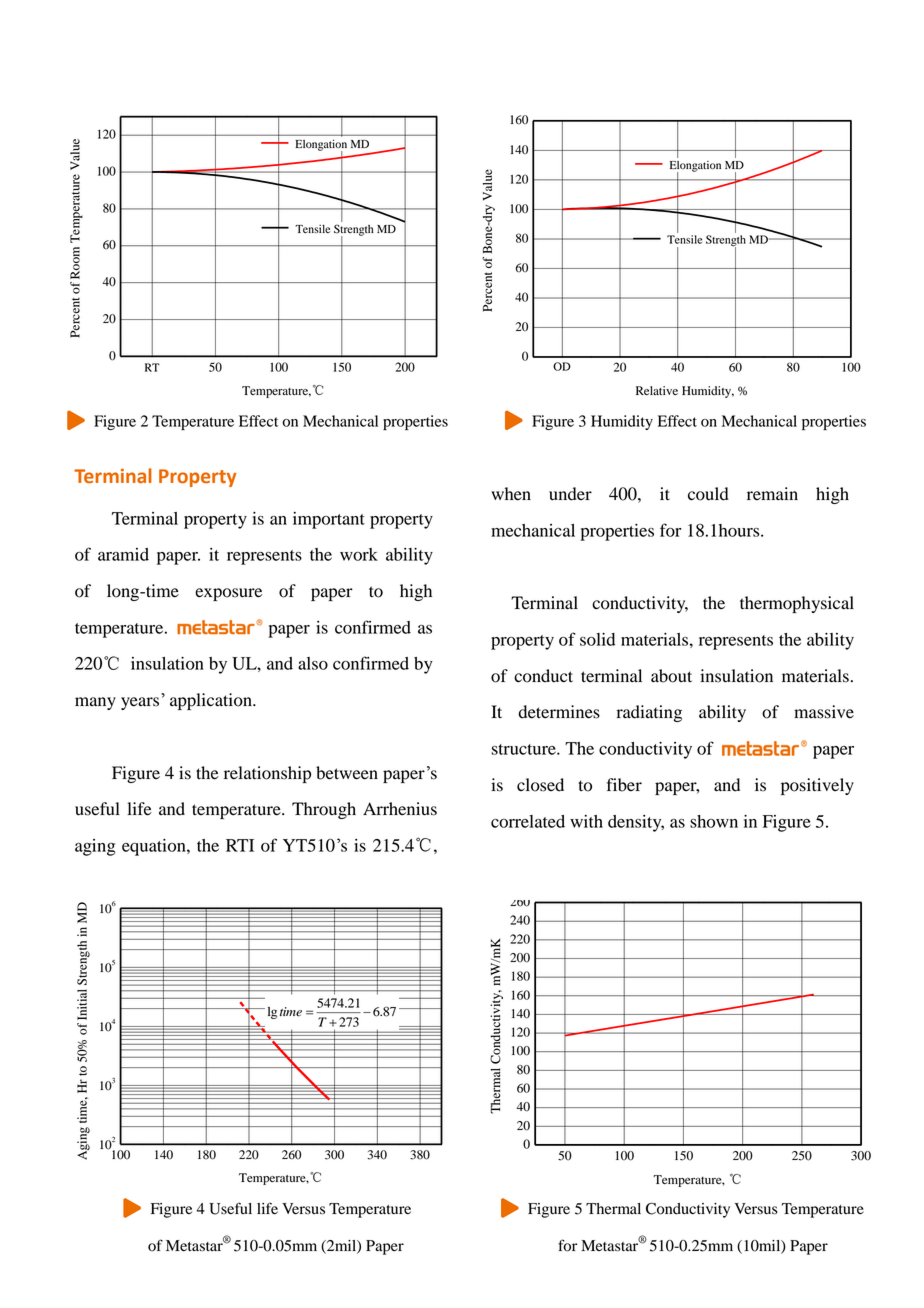 The image size is (924, 1308). I want to click on Through, so click(324, 810).
